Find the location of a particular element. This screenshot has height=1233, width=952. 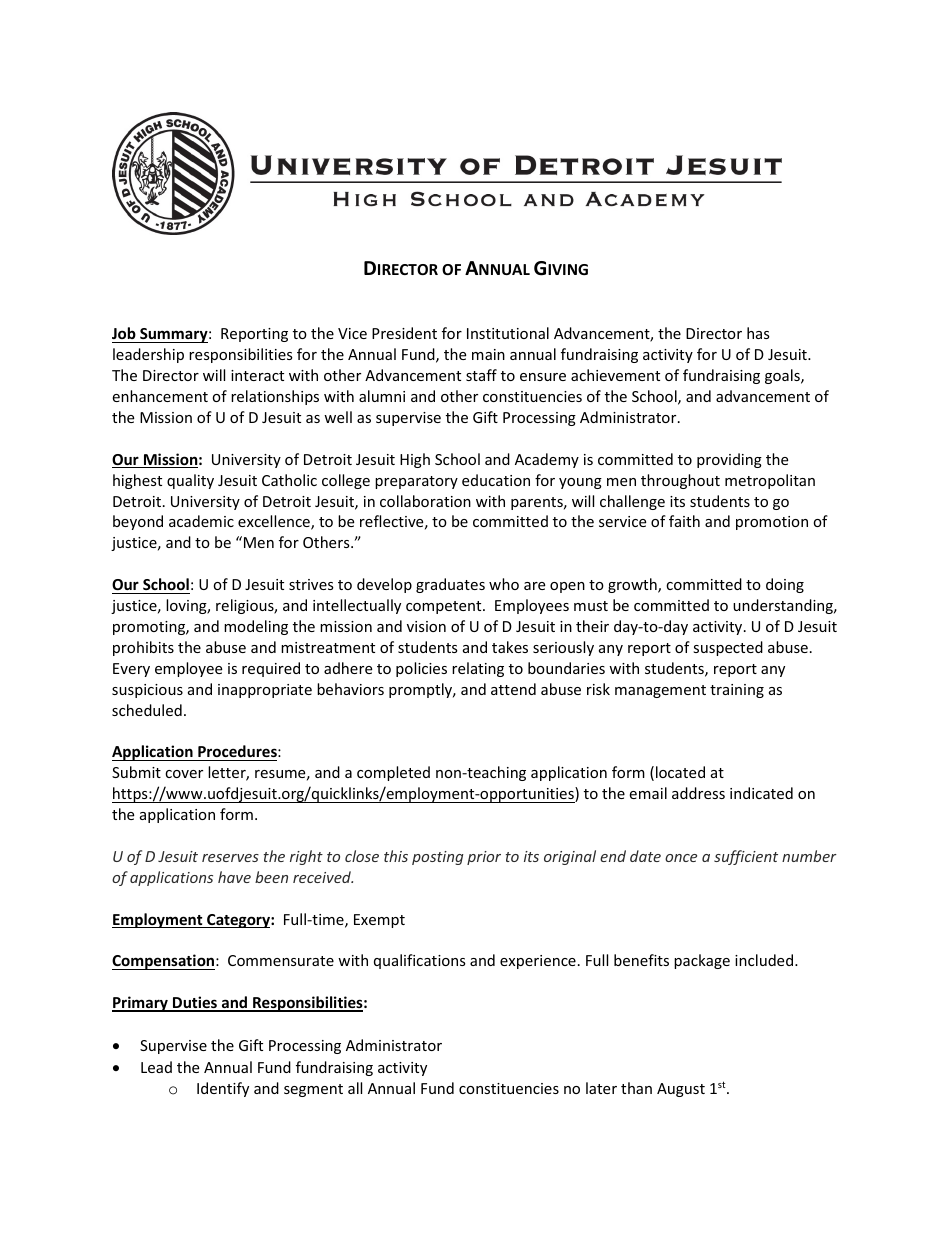

graduates is located at coordinates (450, 585).
